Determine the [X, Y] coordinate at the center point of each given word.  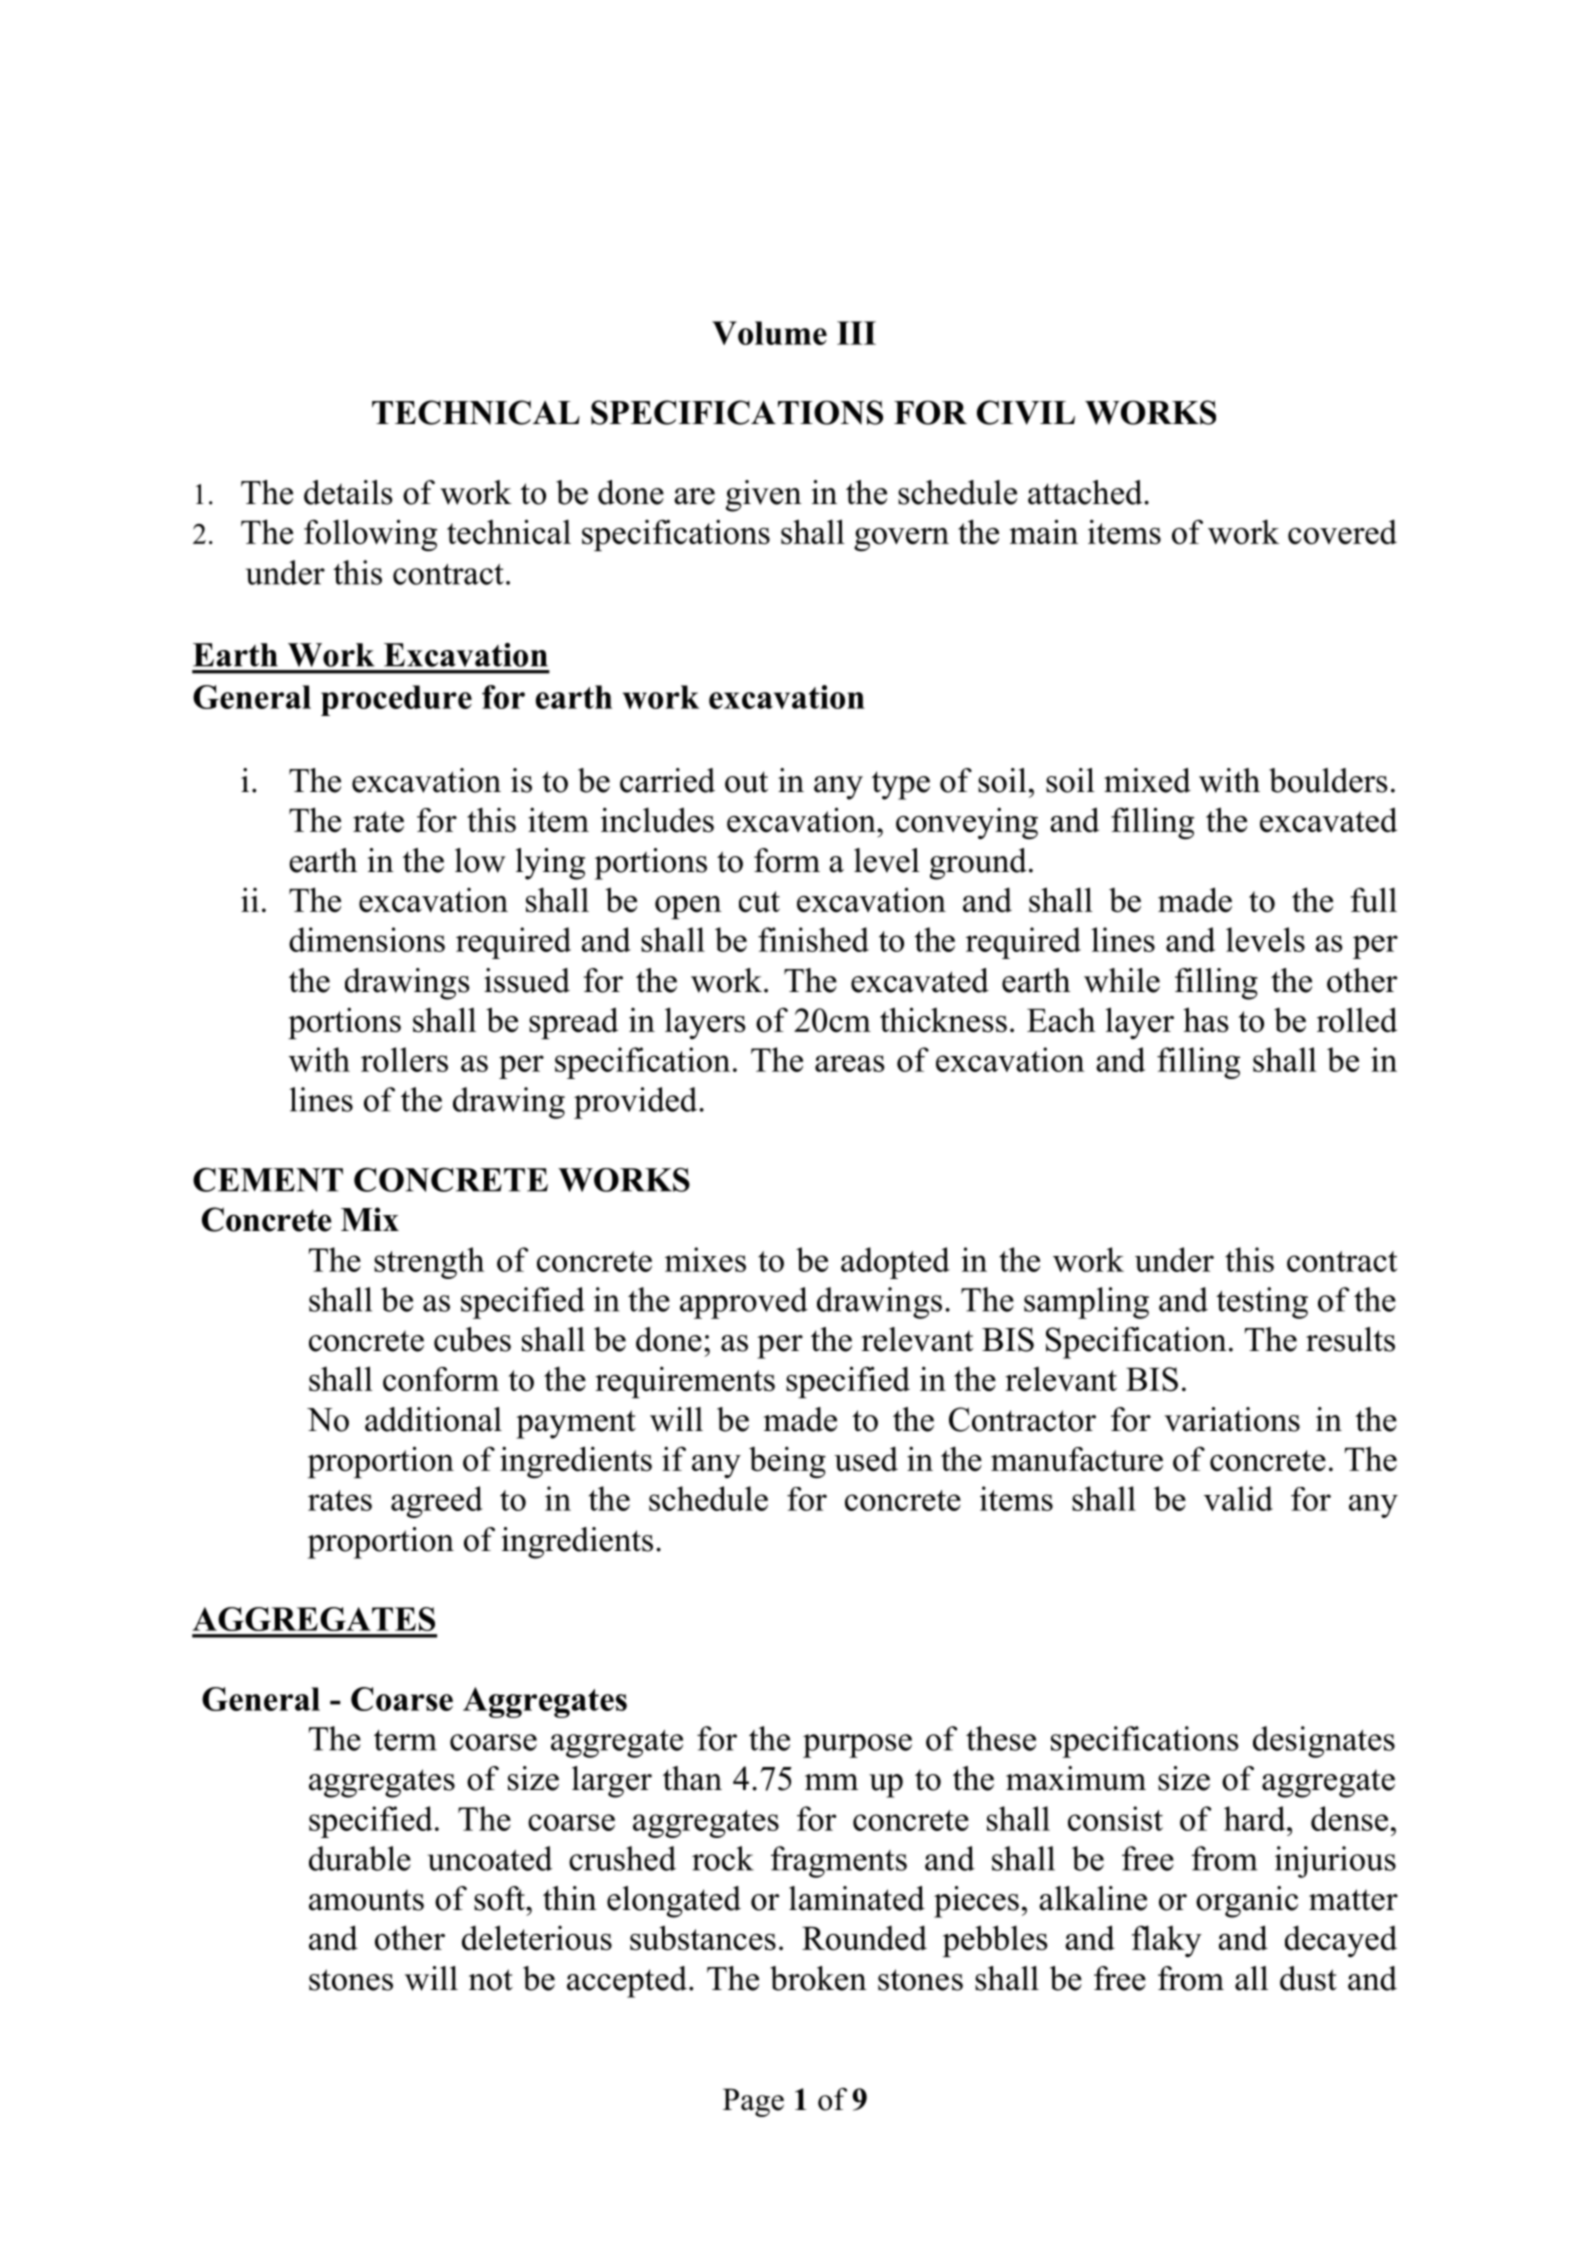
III [856, 333]
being [787, 1462]
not [491, 1980]
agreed [437, 1502]
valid [1238, 1498]
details [348, 492]
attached [1086, 492]
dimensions [367, 939]
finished [813, 939]
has [1206, 1019]
